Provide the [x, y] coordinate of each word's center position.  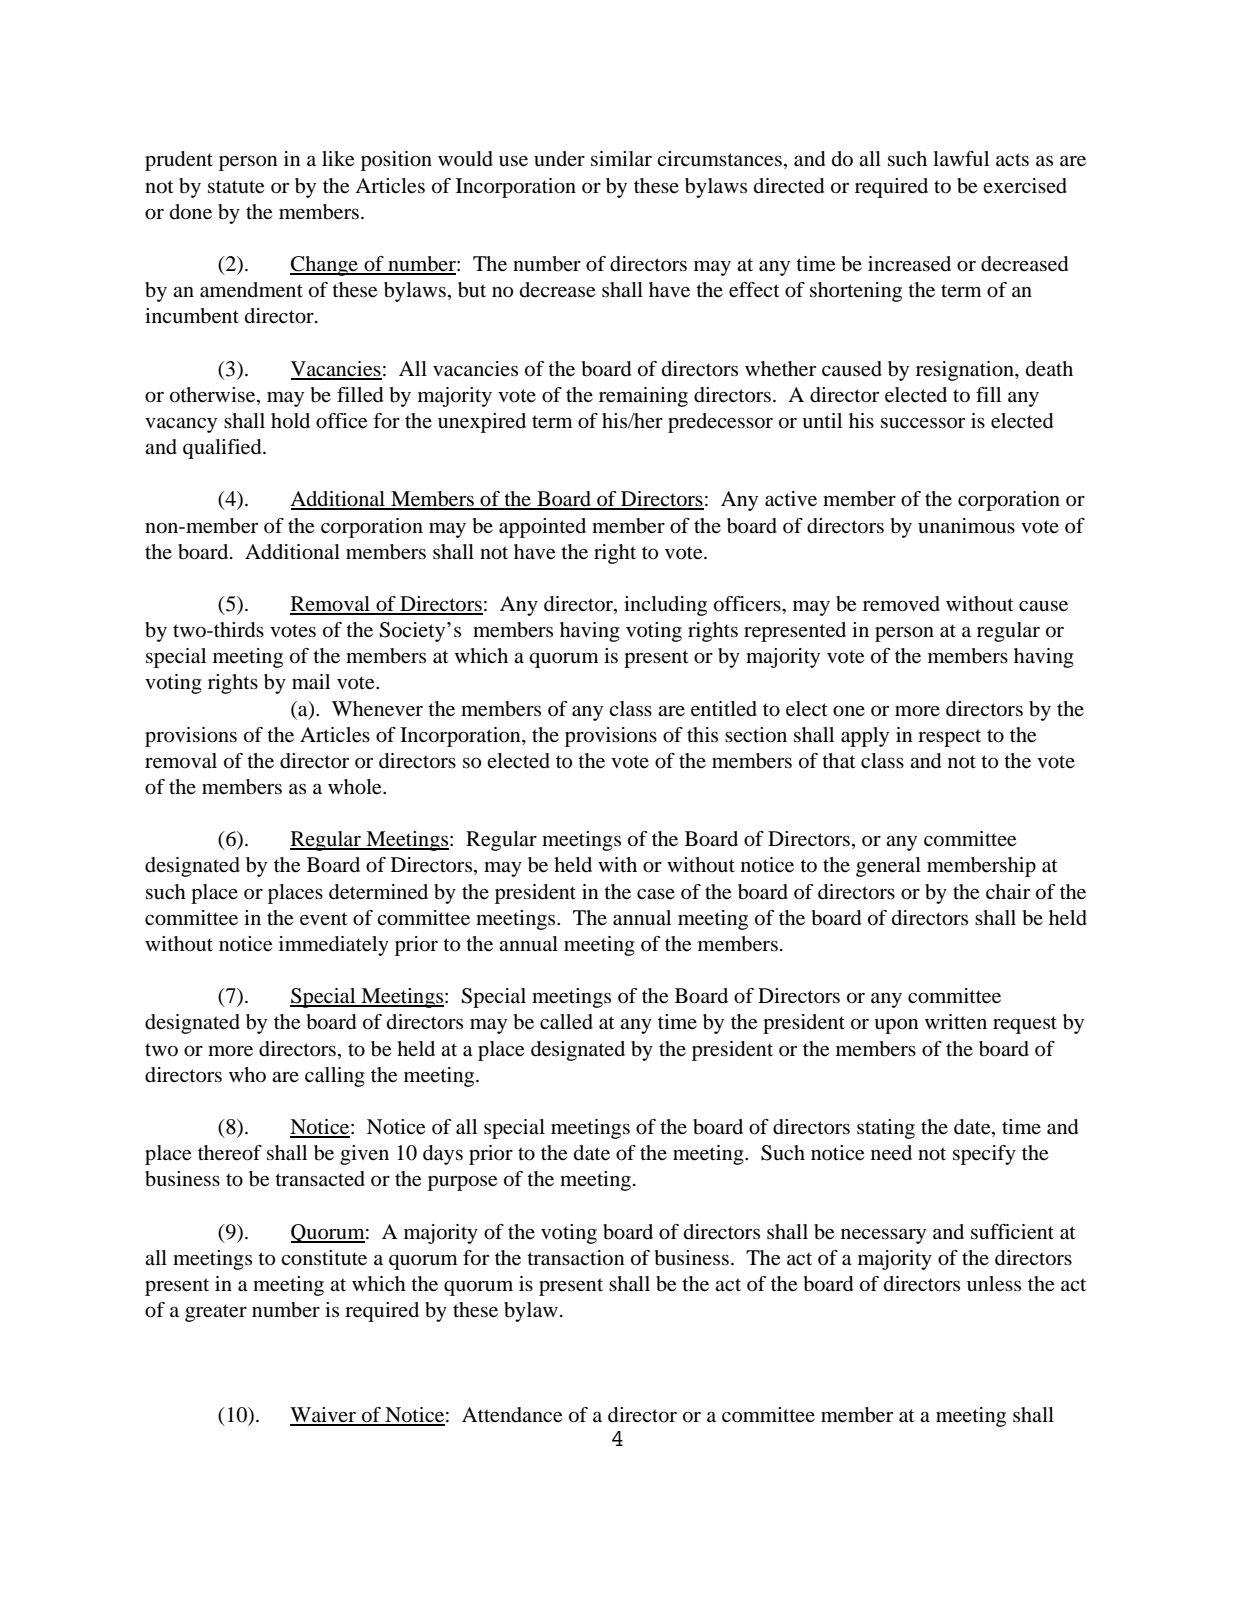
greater [216, 1313]
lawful [961, 159]
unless [994, 1284]
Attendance [512, 1415]
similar [621, 159]
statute [236, 187]
